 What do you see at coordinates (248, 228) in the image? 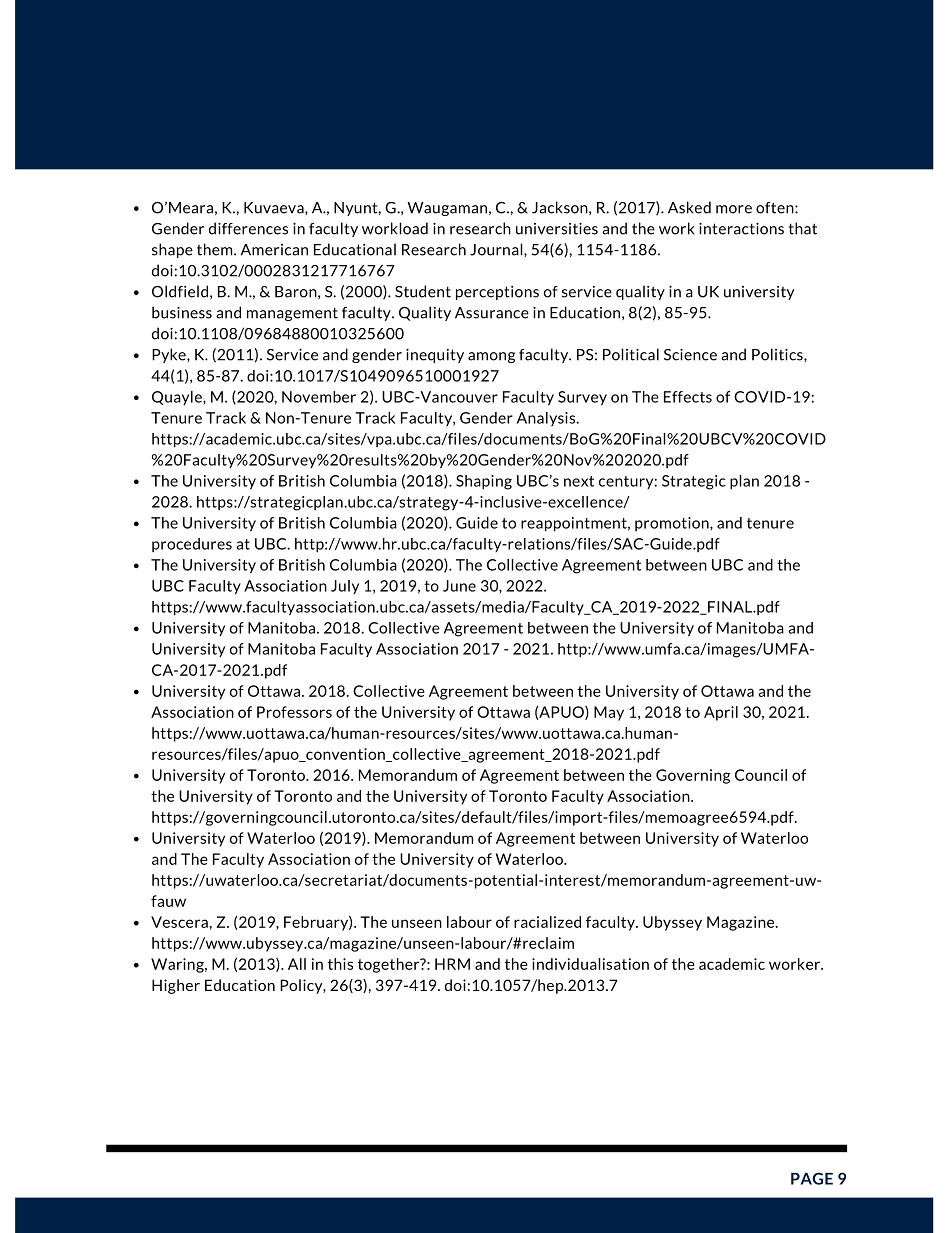
I see `differences` at bounding box center [248, 228].
